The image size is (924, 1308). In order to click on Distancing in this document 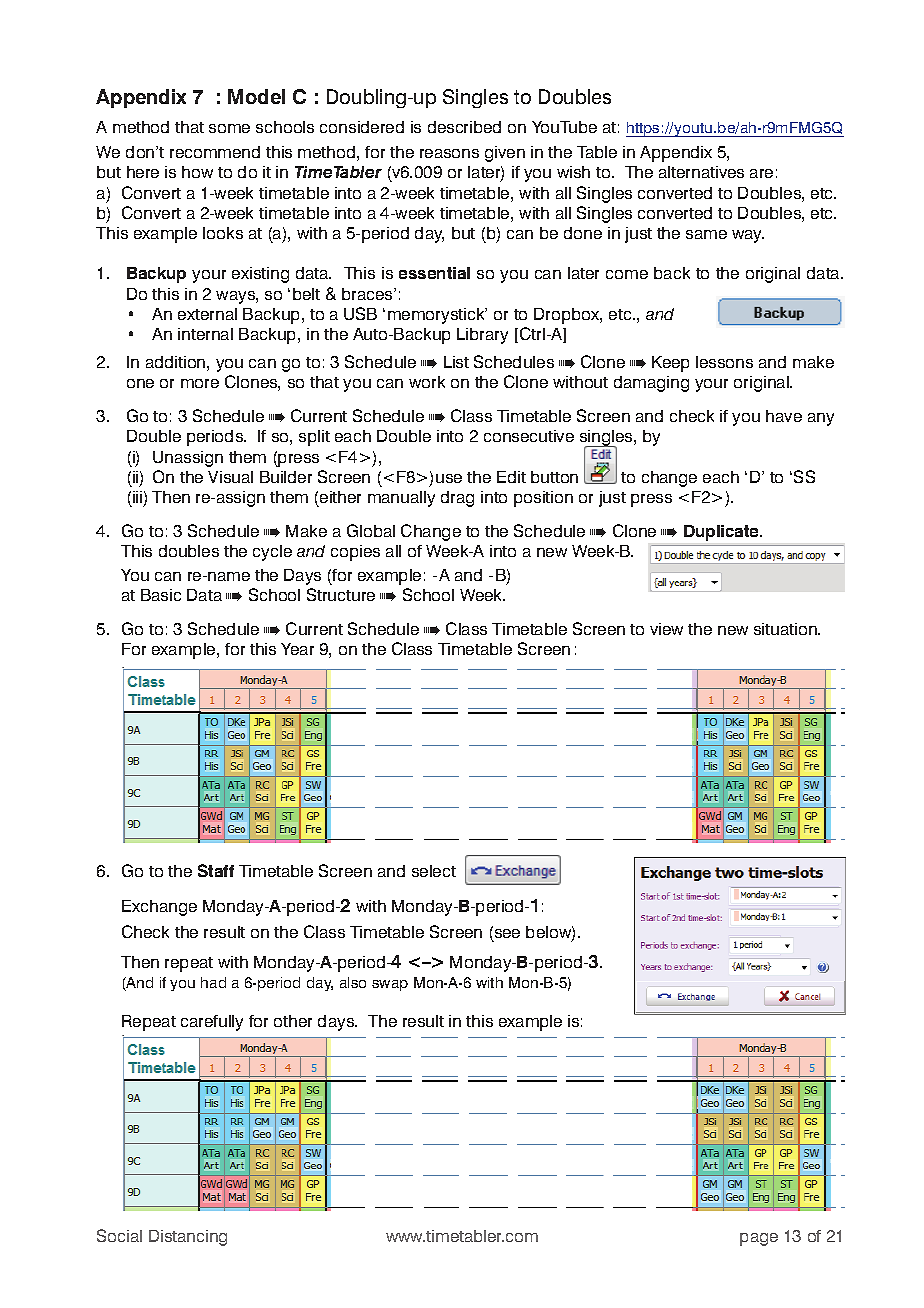, I will do `click(188, 1238)`.
